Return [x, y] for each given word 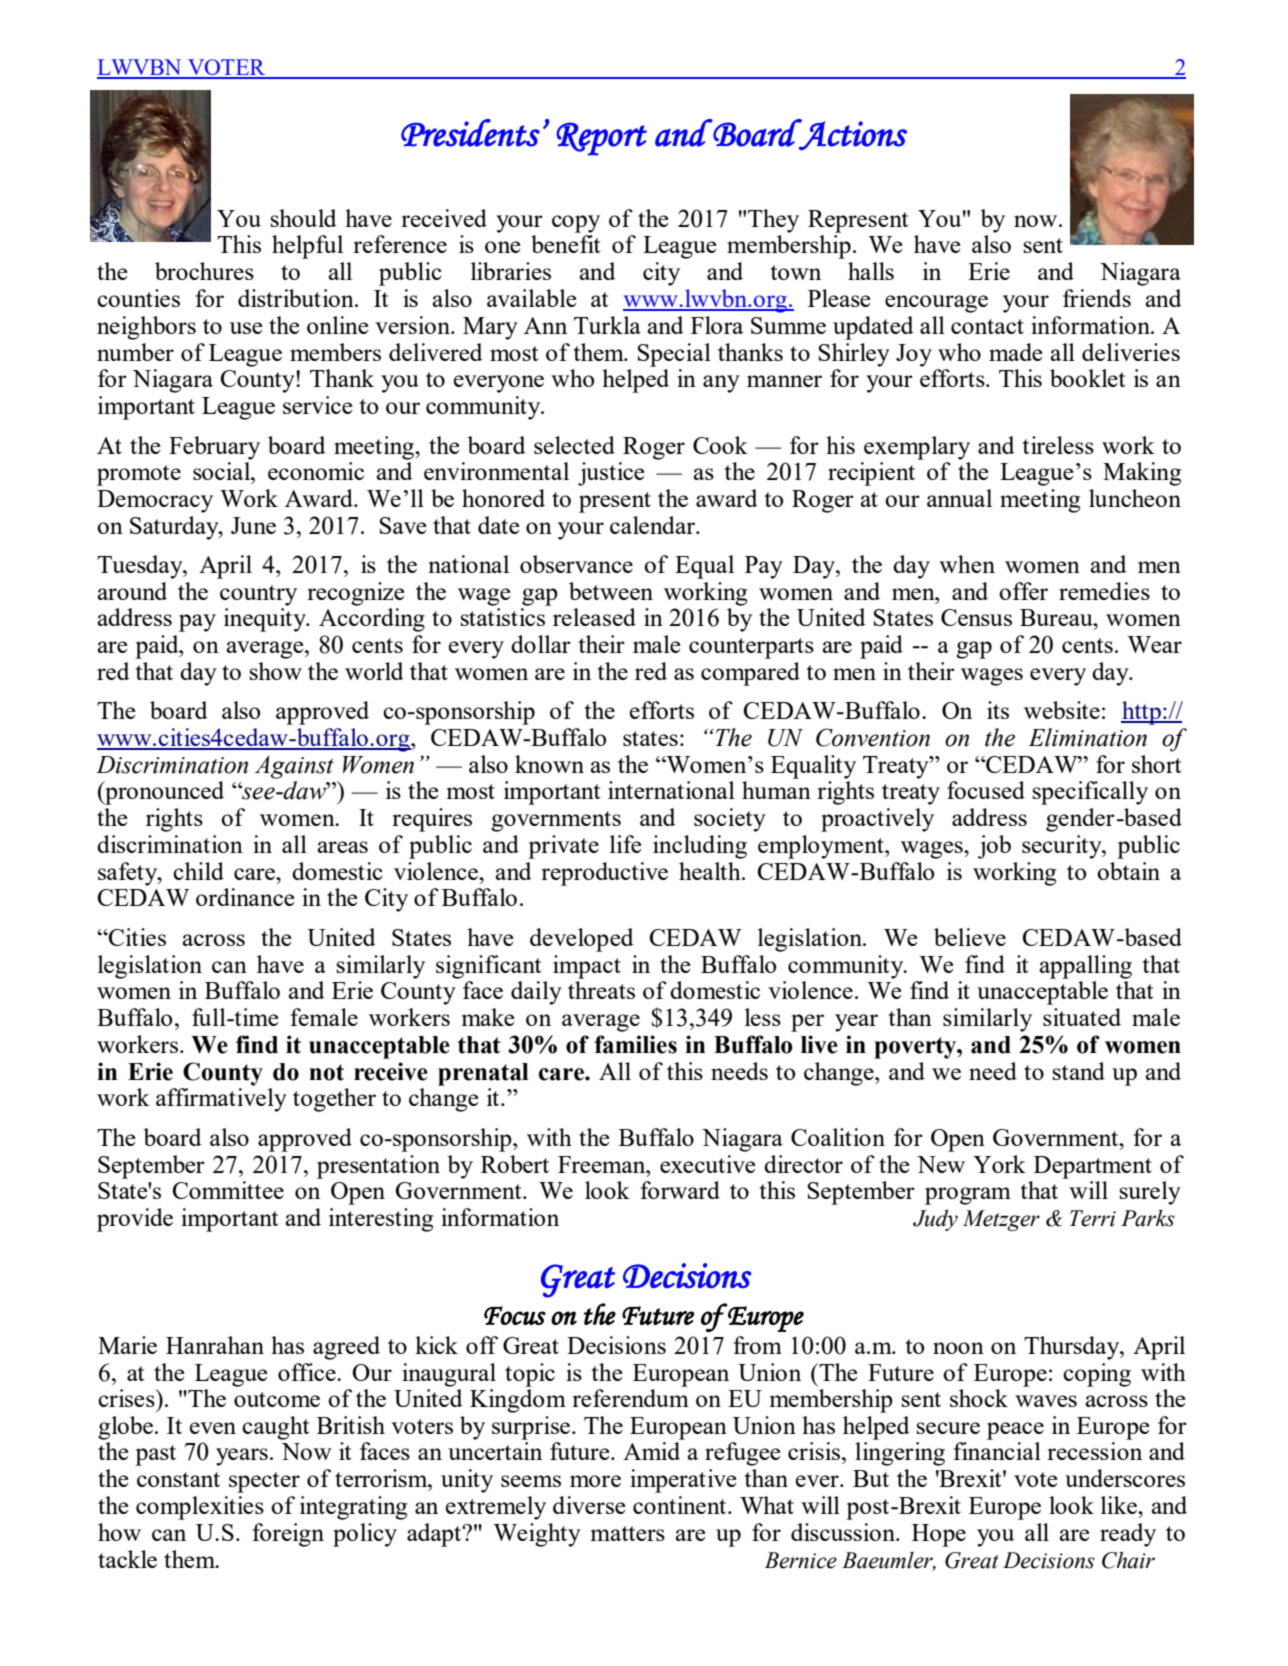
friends [1097, 298]
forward [680, 1190]
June [253, 525]
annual [959, 498]
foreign [288, 1535]
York [999, 1164]
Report [601, 139]
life [626, 844]
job [994, 847]
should [303, 218]
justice [611, 474]
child [198, 871]
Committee [228, 1190]
